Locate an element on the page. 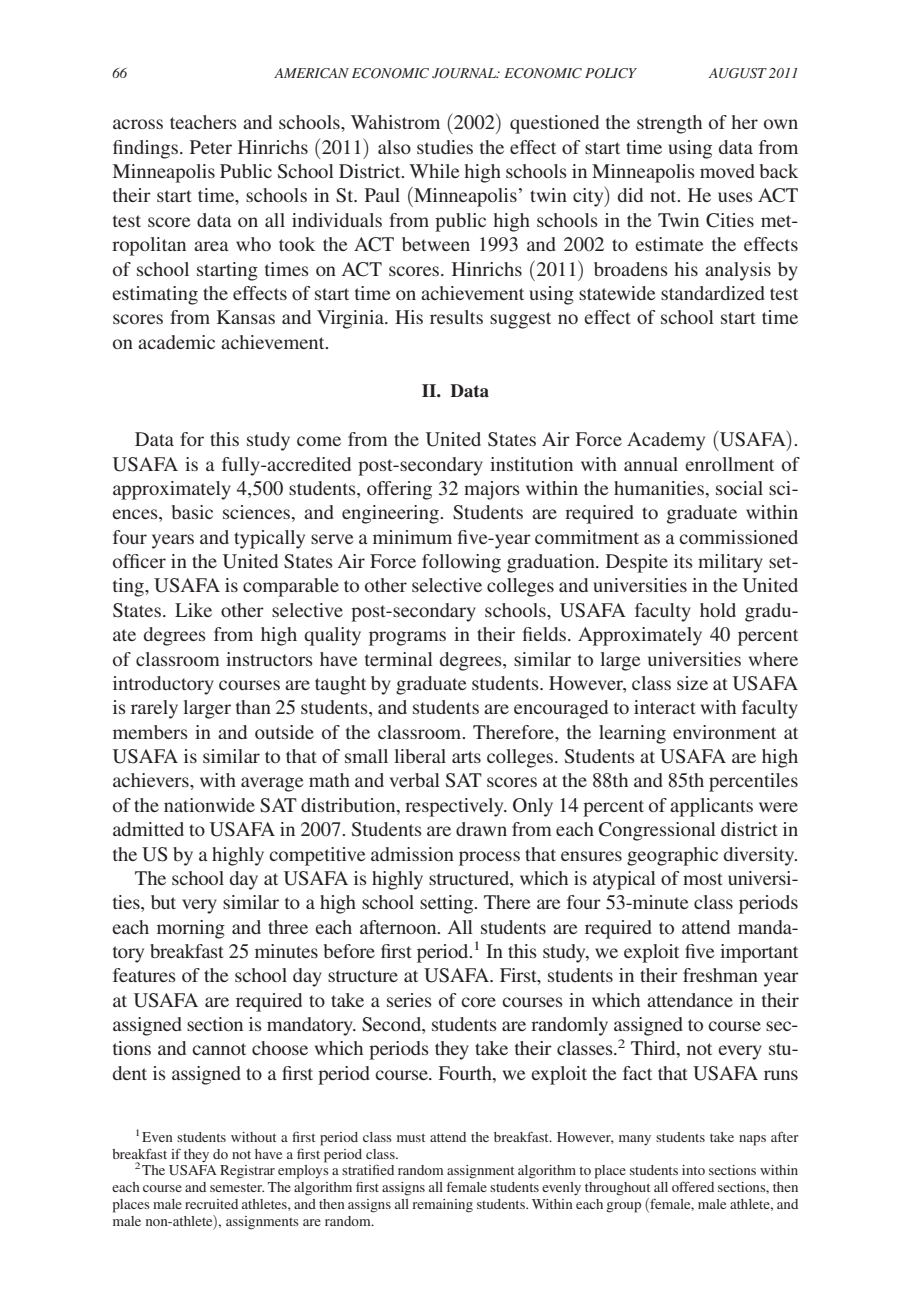 This image has width=911, height=1316. Peter is located at coordinates (211, 147).
